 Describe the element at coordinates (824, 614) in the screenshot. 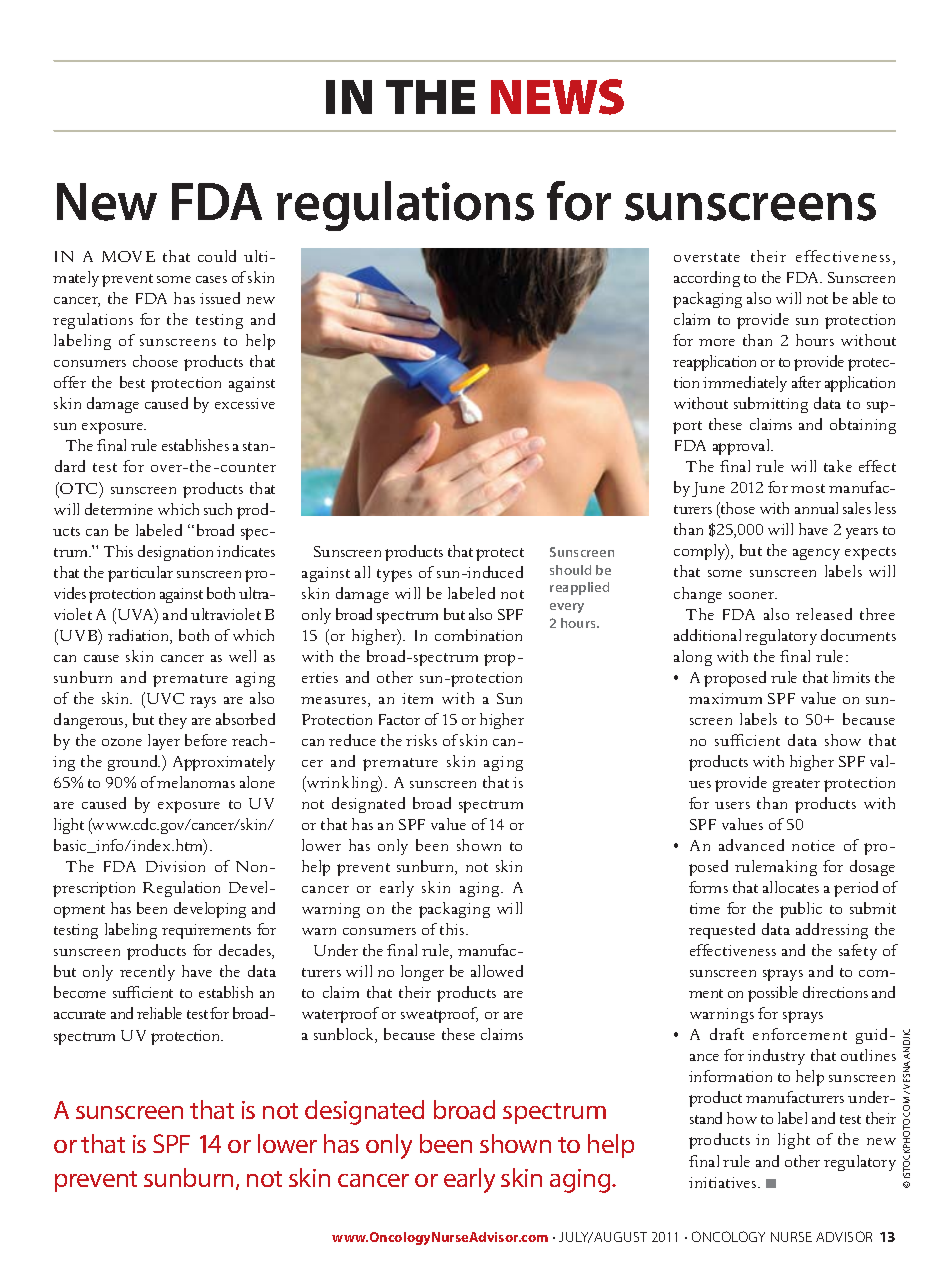

I see `released` at that location.
